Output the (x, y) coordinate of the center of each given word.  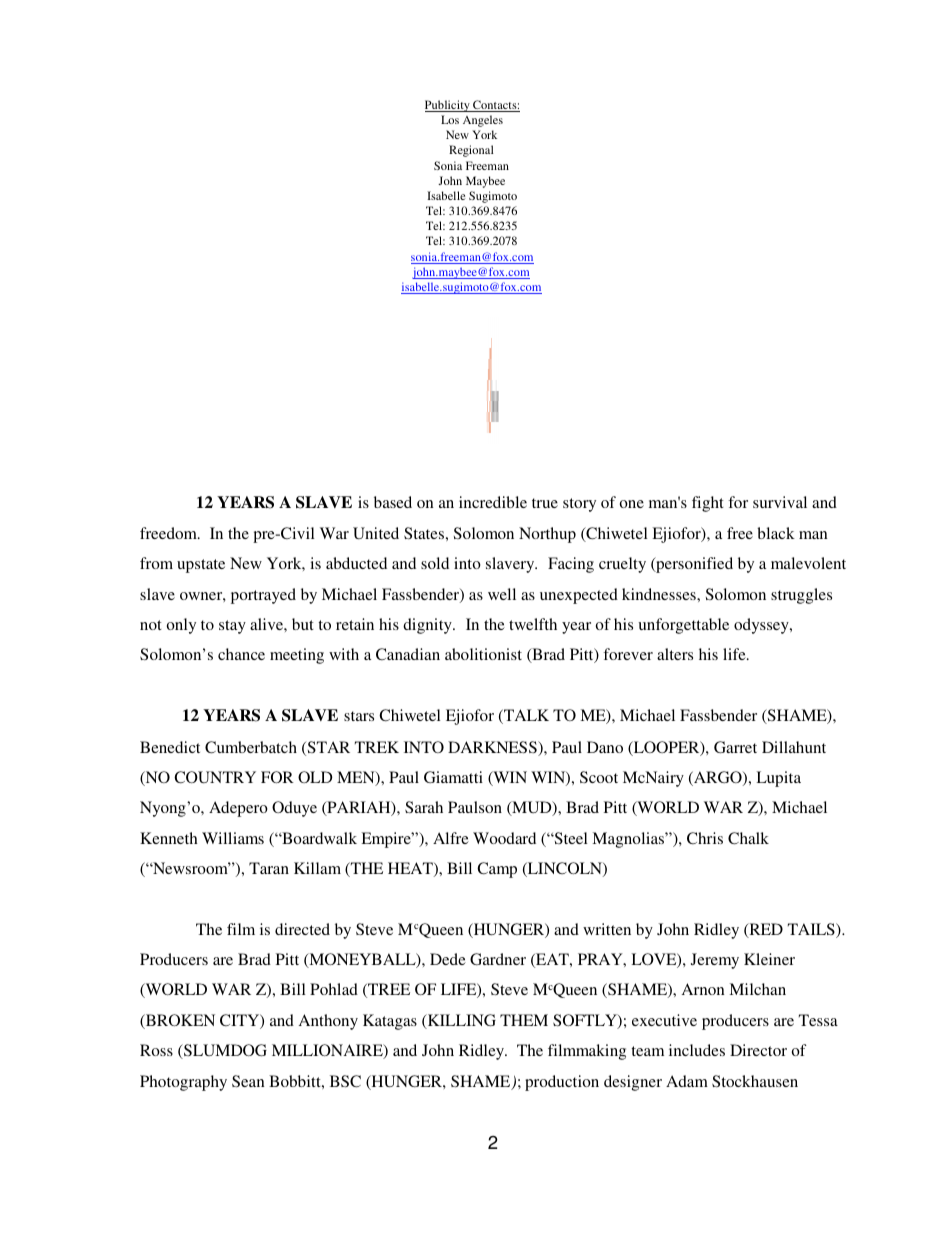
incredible (493, 502)
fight (708, 504)
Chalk (748, 838)
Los (450, 119)
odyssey (762, 626)
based (393, 502)
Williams (233, 838)
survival (780, 502)
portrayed (263, 596)
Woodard (504, 838)
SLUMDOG (224, 1051)
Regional (471, 151)
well (502, 594)
